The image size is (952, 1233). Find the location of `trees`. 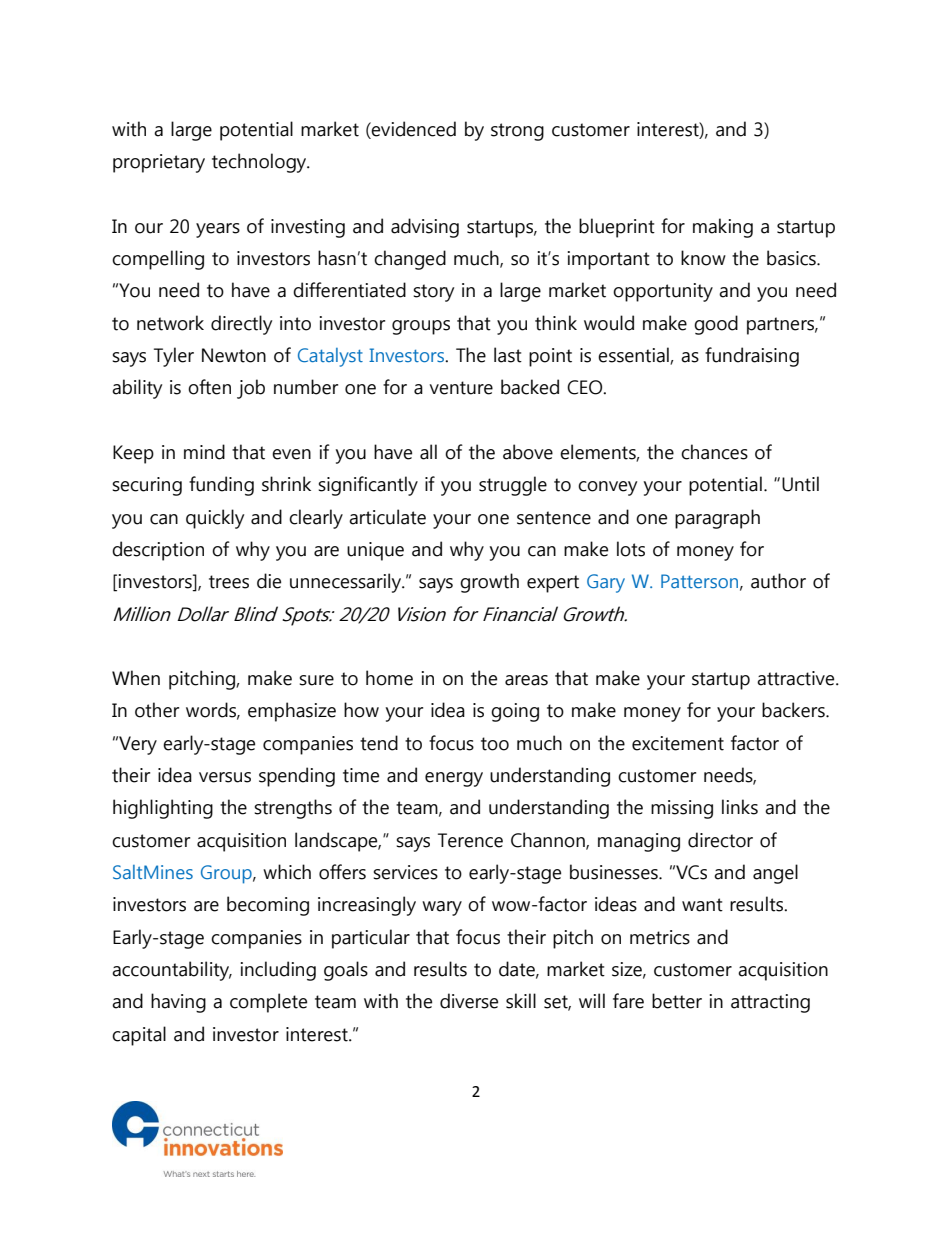

trees is located at coordinates (229, 582).
